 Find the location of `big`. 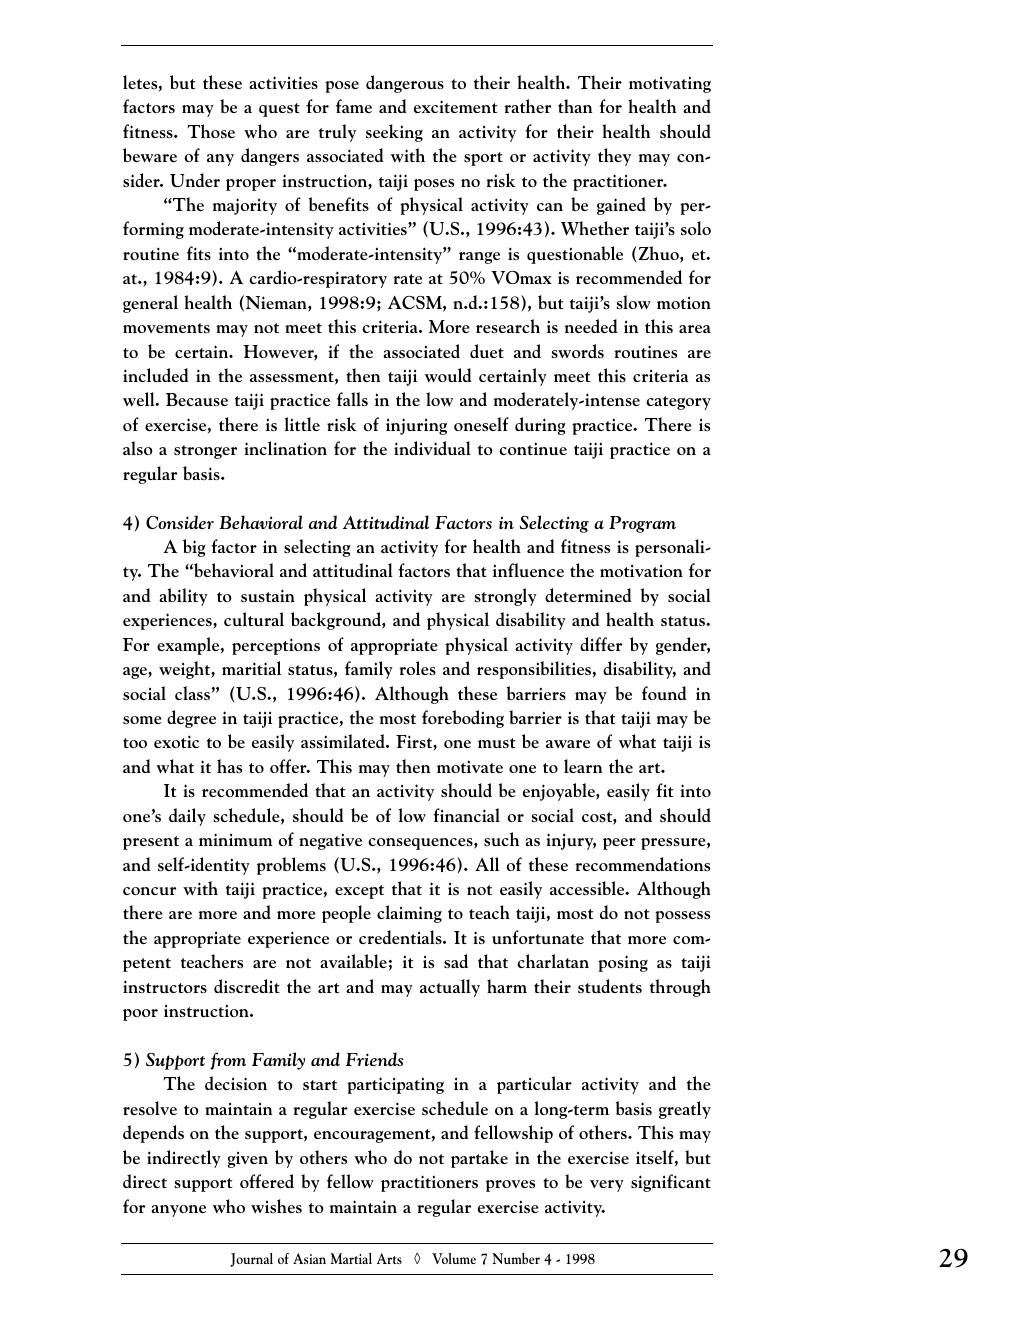

big is located at coordinates (194, 548).
